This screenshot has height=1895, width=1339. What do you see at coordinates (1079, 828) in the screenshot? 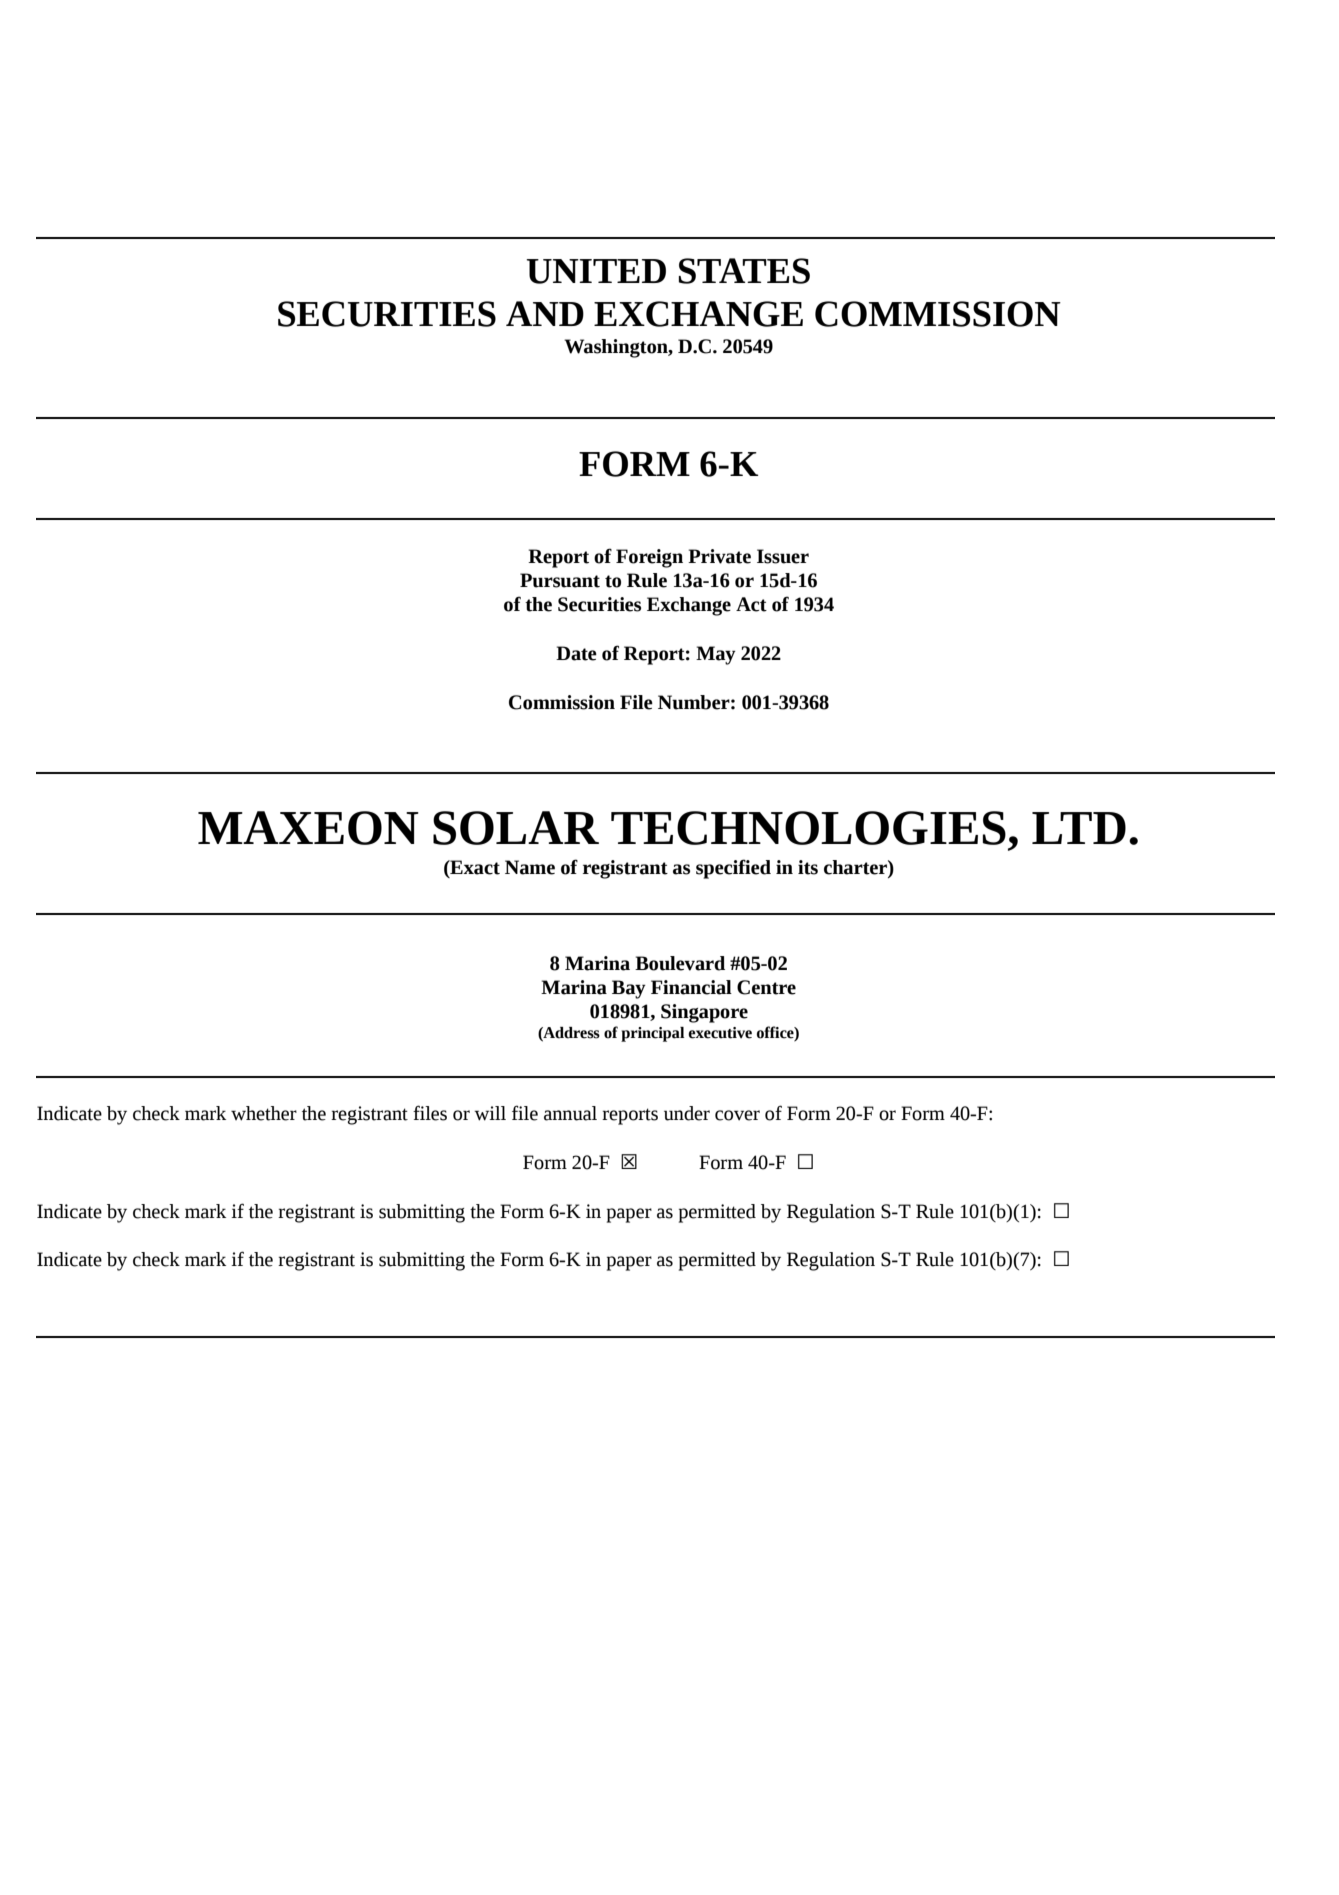
I see `LTD` at bounding box center [1079, 828].
